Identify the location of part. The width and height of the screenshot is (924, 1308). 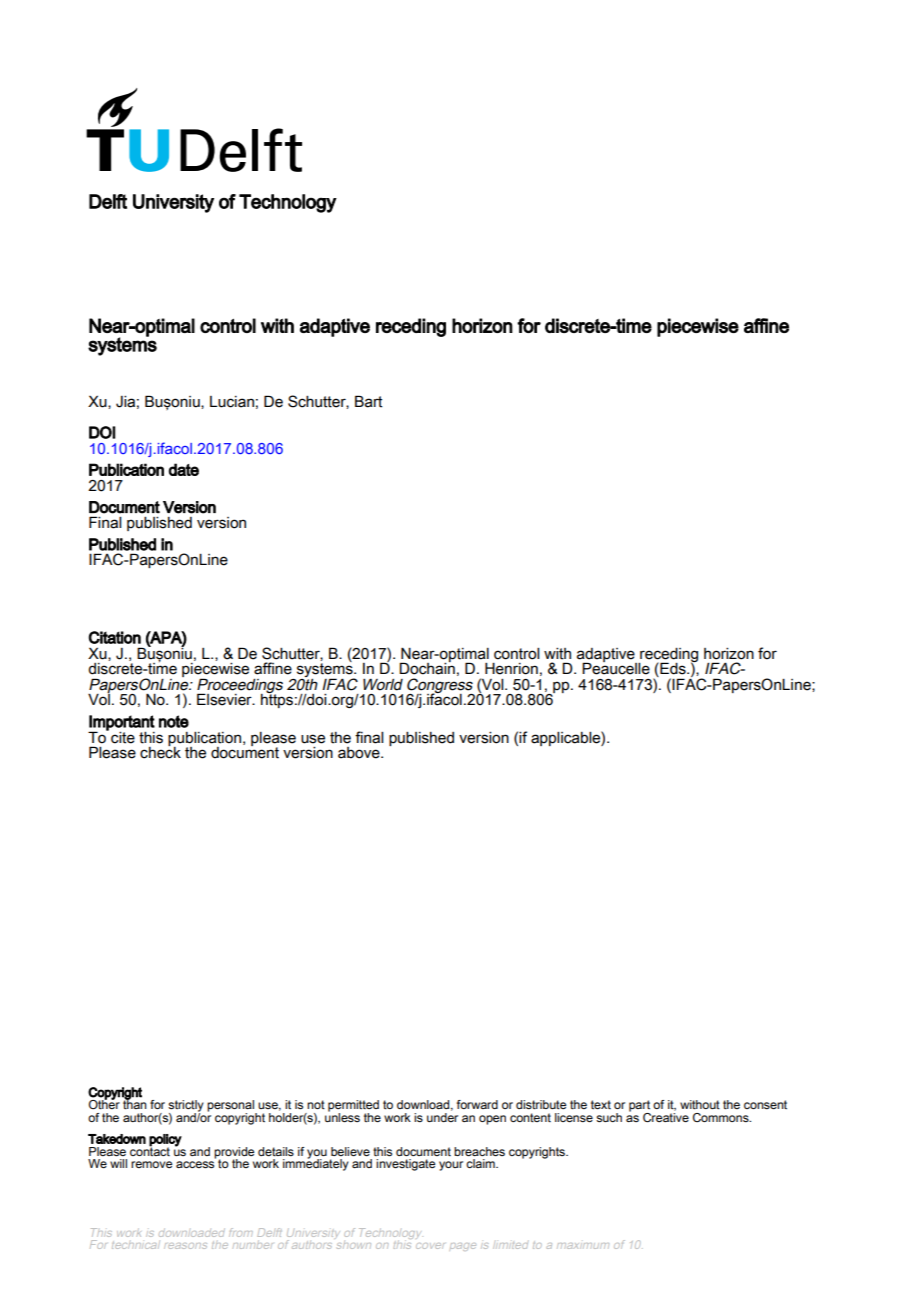
(639, 1107).
